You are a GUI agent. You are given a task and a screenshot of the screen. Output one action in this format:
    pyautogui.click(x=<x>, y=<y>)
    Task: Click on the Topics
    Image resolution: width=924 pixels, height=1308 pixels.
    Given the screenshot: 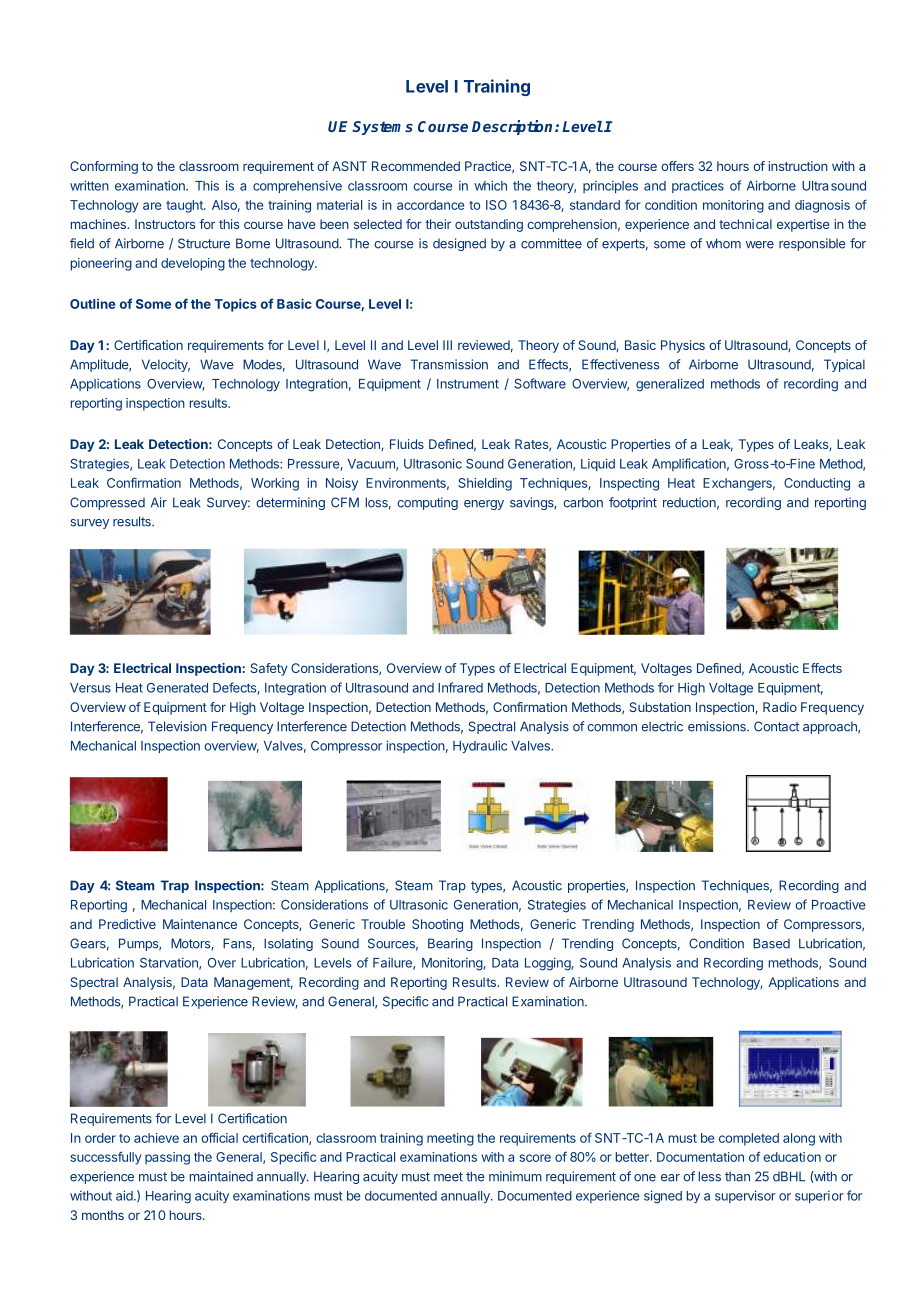 What is the action you would take?
    pyautogui.click(x=236, y=305)
